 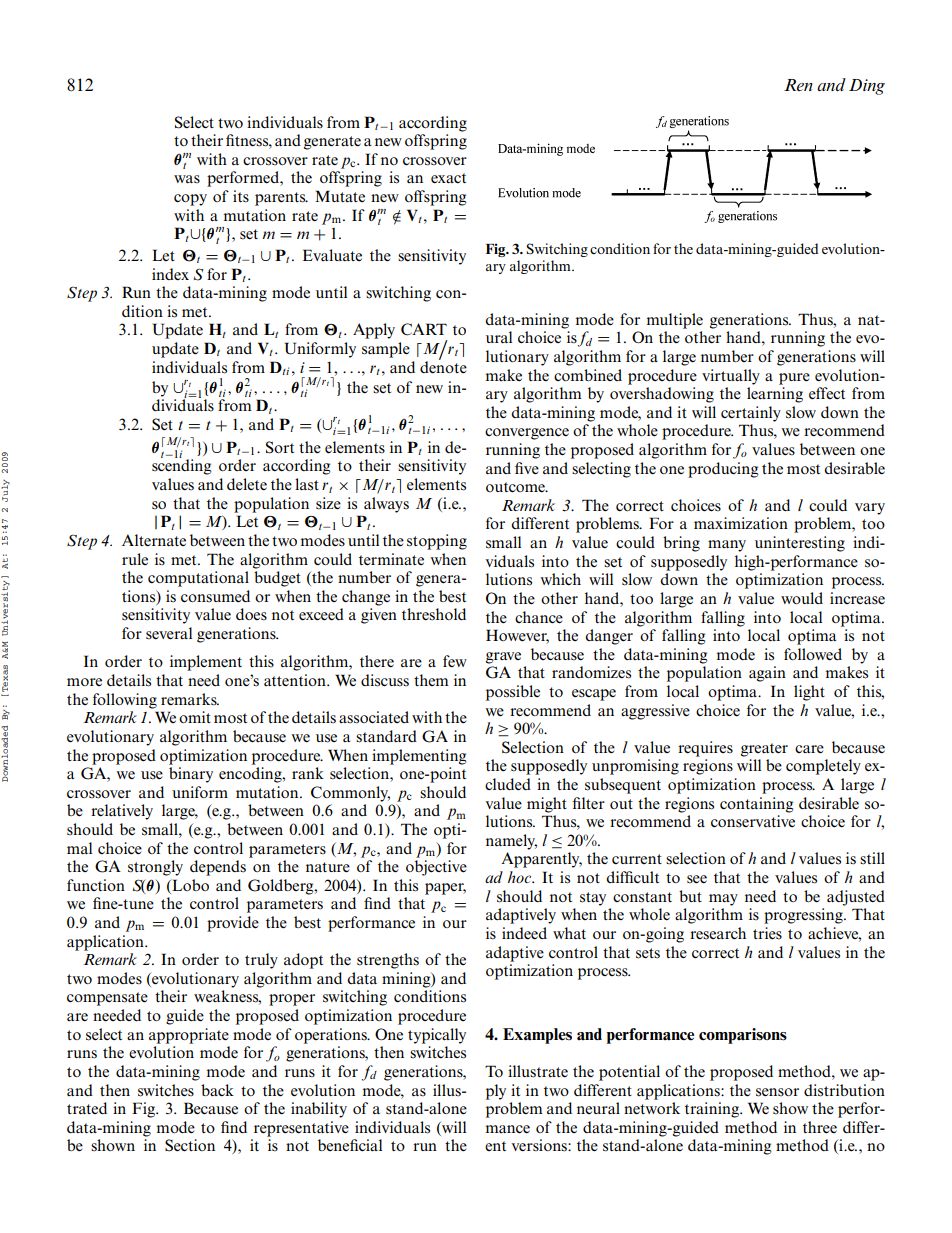 What do you see at coordinates (437, 1036) in the document?
I see `typically` at bounding box center [437, 1036].
